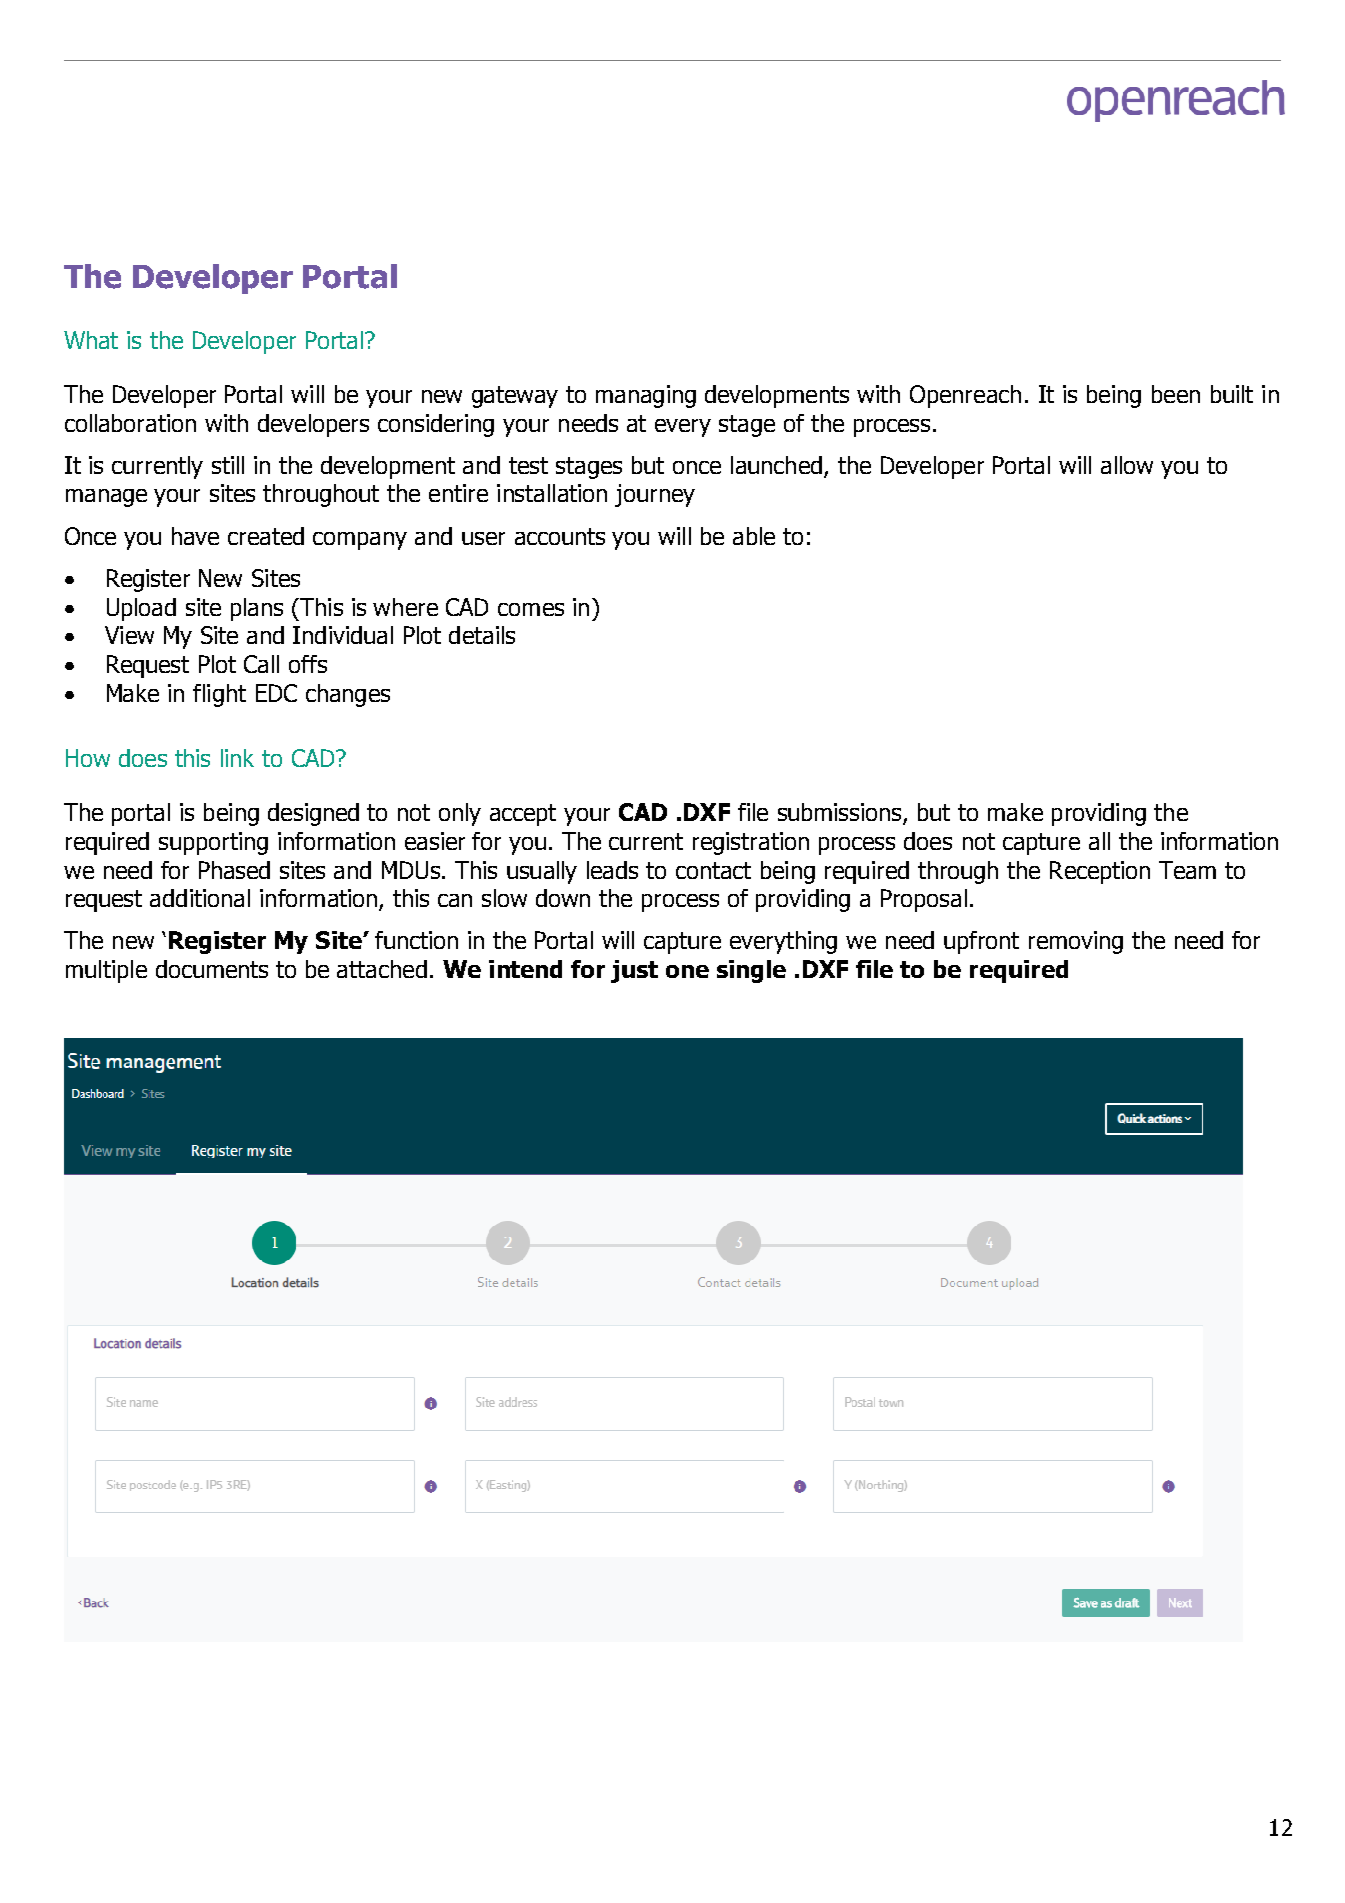 This screenshot has height=1903, width=1345. What do you see at coordinates (634, 971) in the screenshot?
I see `just` at bounding box center [634, 971].
